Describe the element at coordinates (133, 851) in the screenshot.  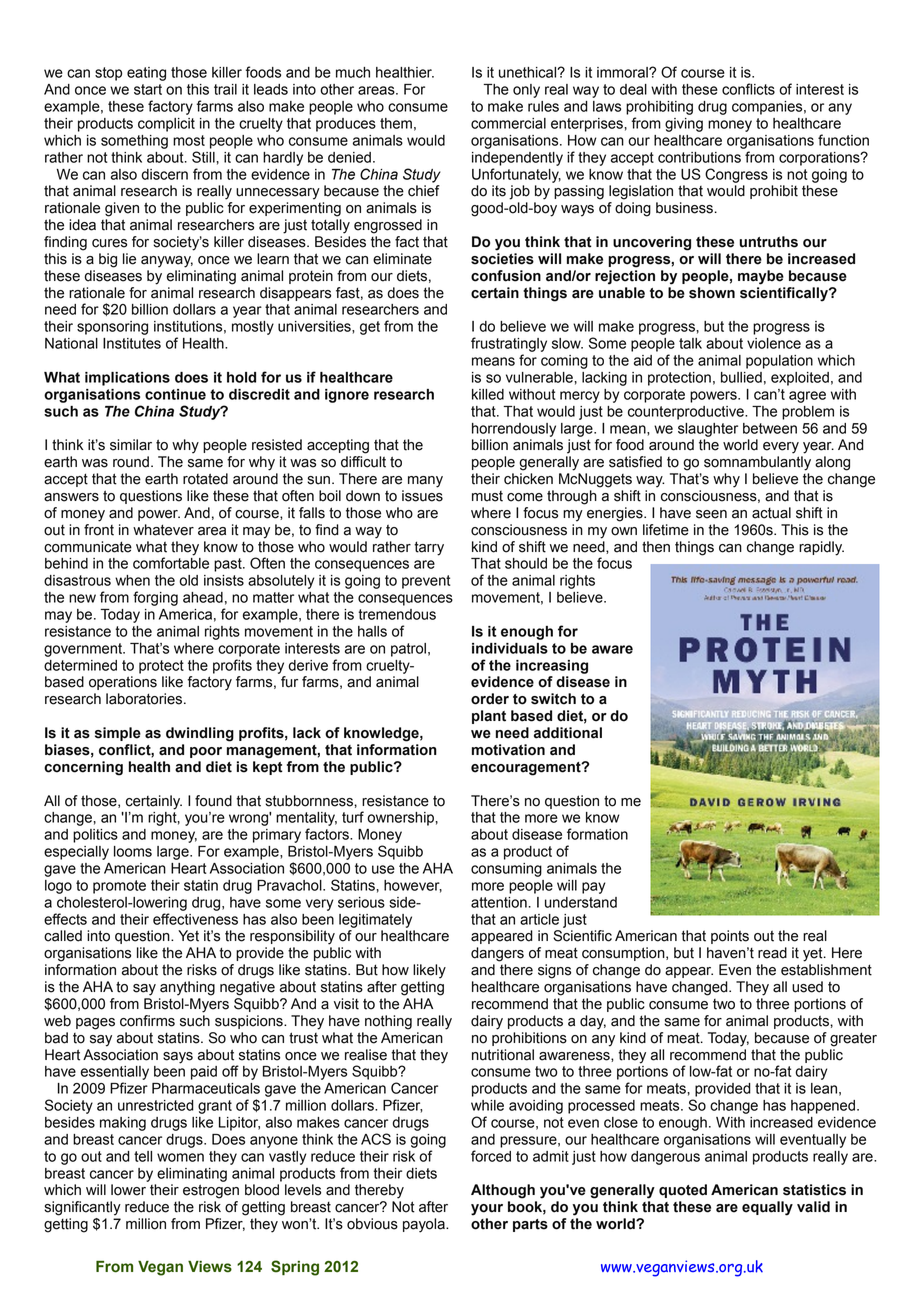
I see `looms` at that location.
